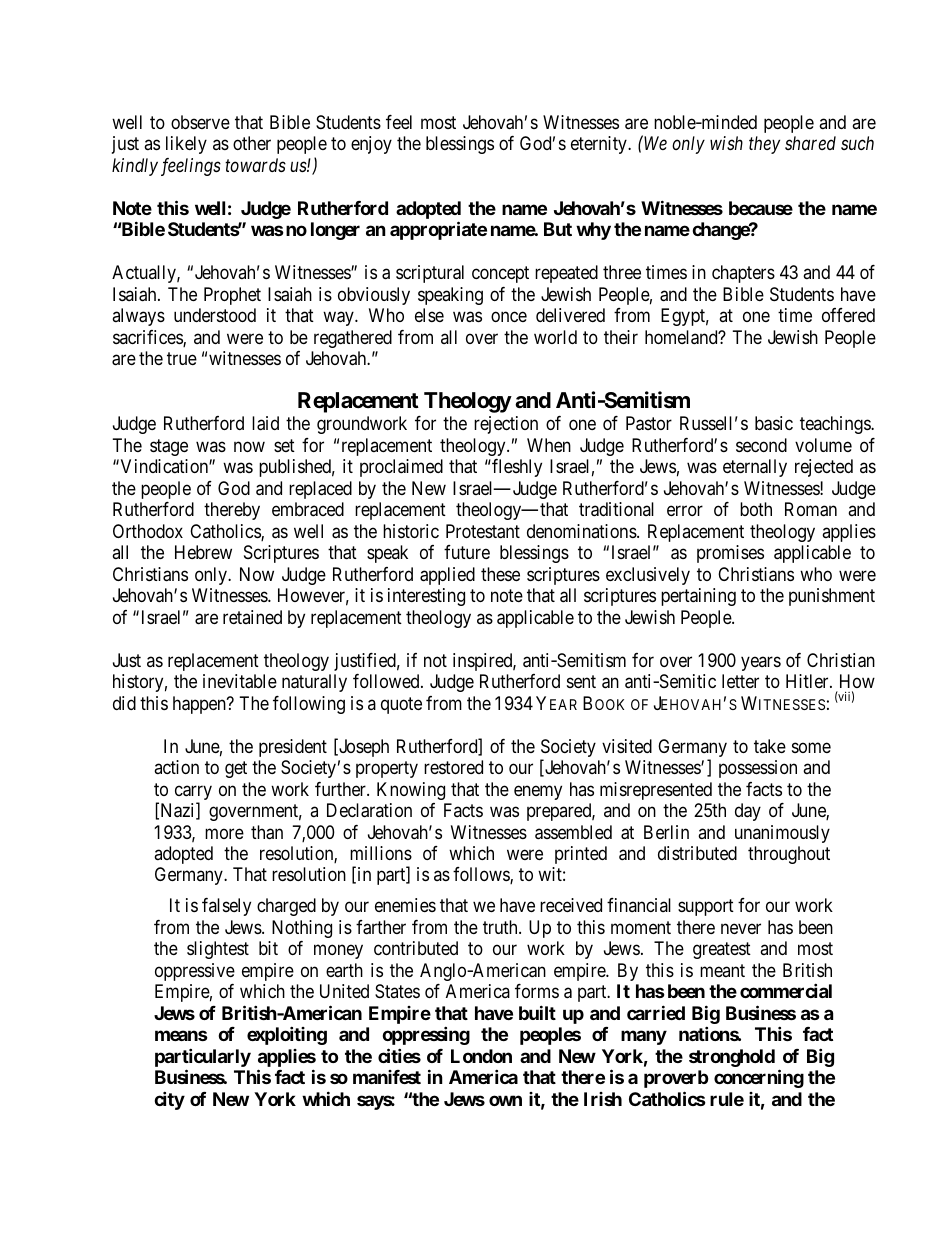  I want to click on retained, so click(252, 617).
